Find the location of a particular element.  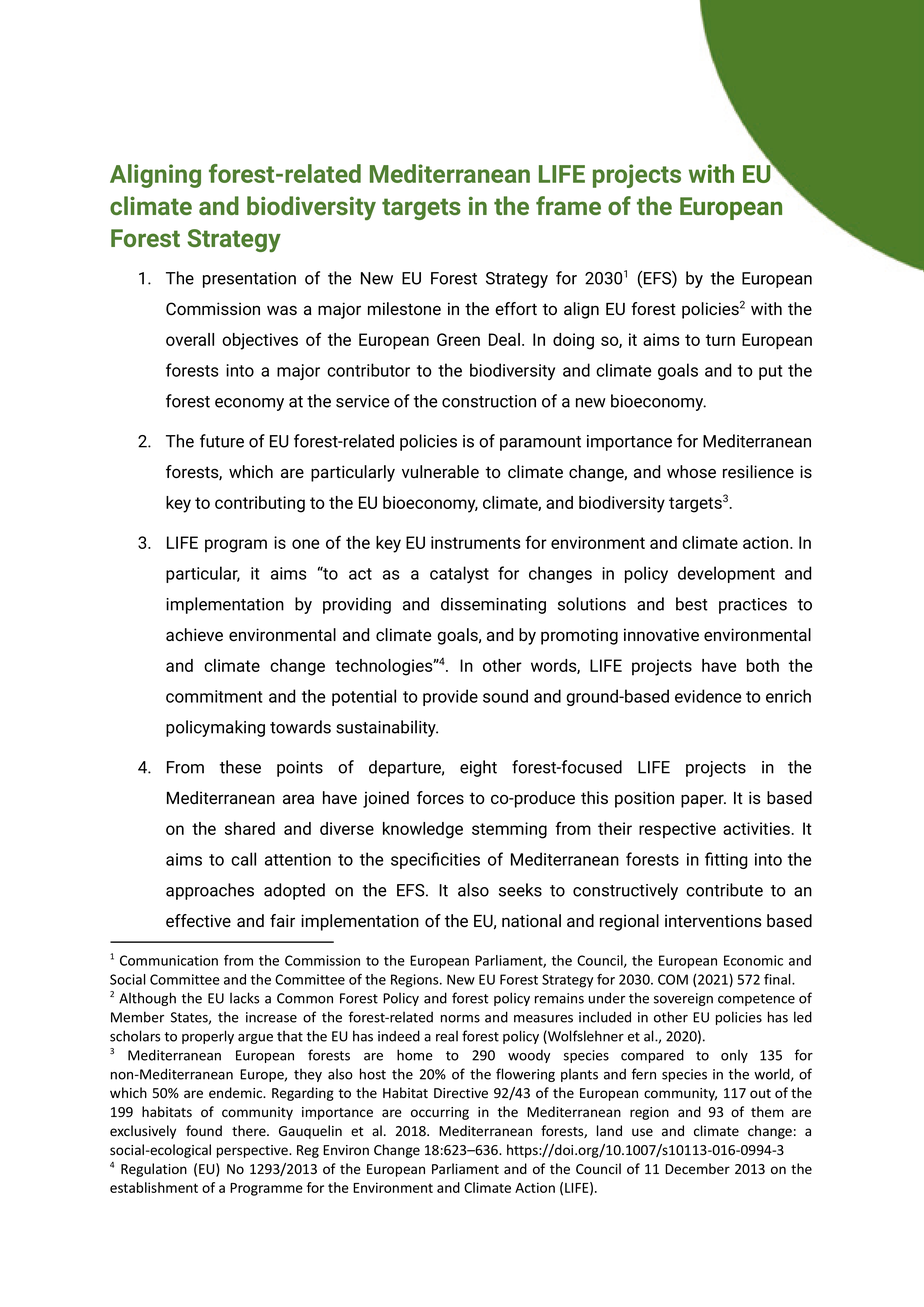

lacks is located at coordinates (244, 998).
